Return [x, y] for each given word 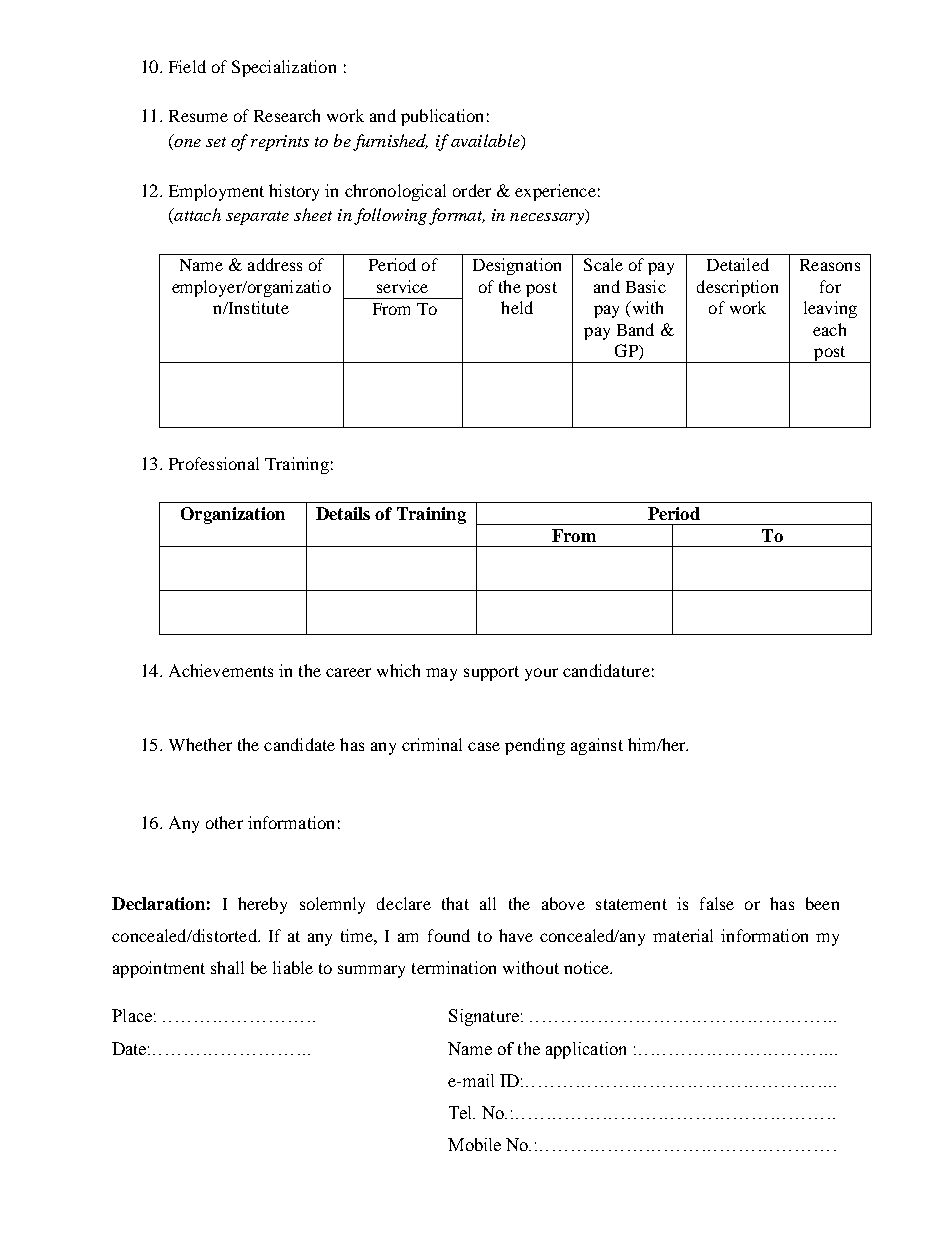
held [517, 307]
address [275, 264]
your [541, 674]
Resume [198, 116]
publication [442, 117]
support [491, 673]
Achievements [221, 670]
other [224, 822]
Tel [462, 1112]
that [455, 903]
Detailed [738, 264]
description [737, 288]
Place [132, 1015]
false [717, 903]
